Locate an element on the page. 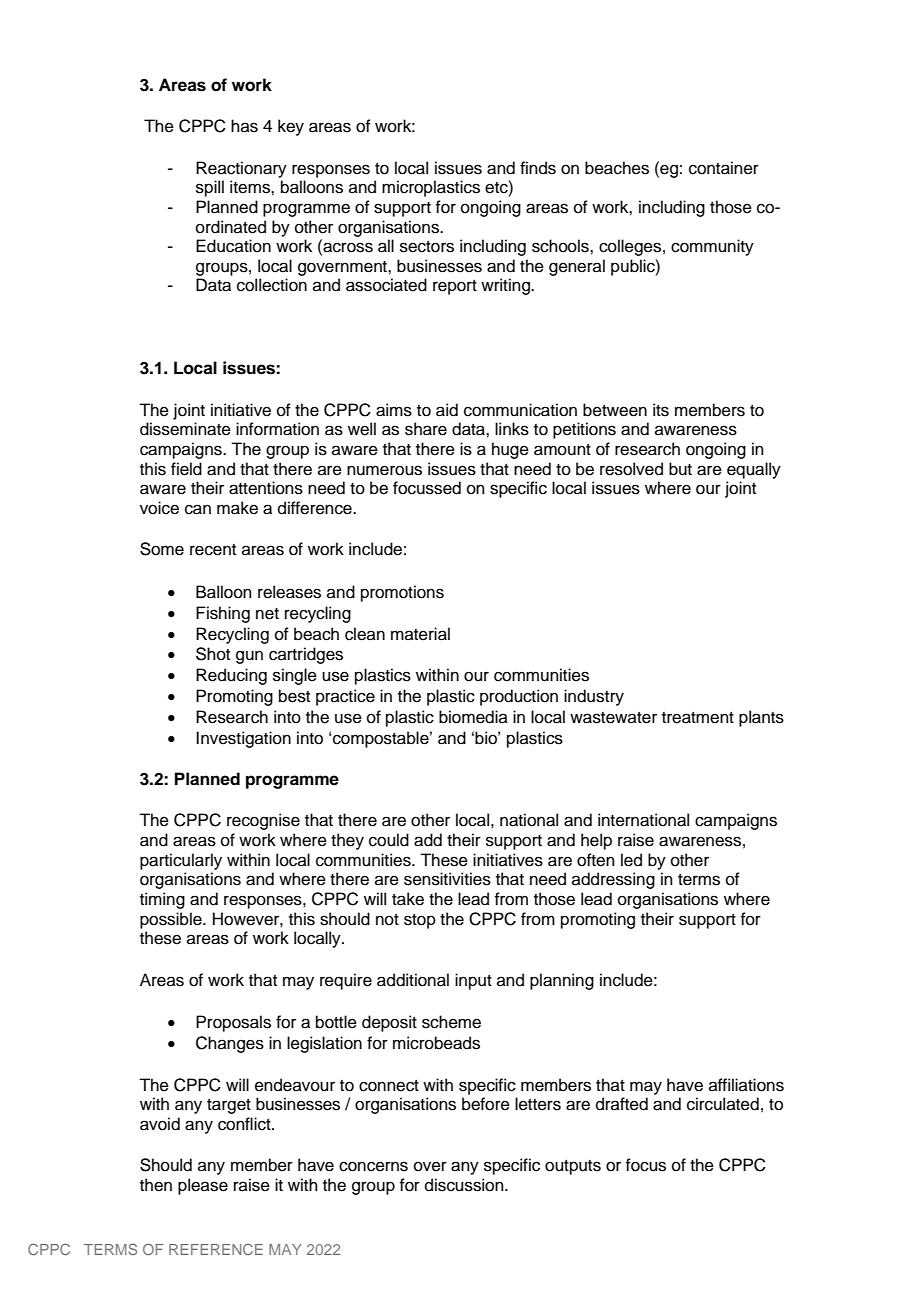 The width and height of the image is (924, 1308). container is located at coordinates (724, 168).
